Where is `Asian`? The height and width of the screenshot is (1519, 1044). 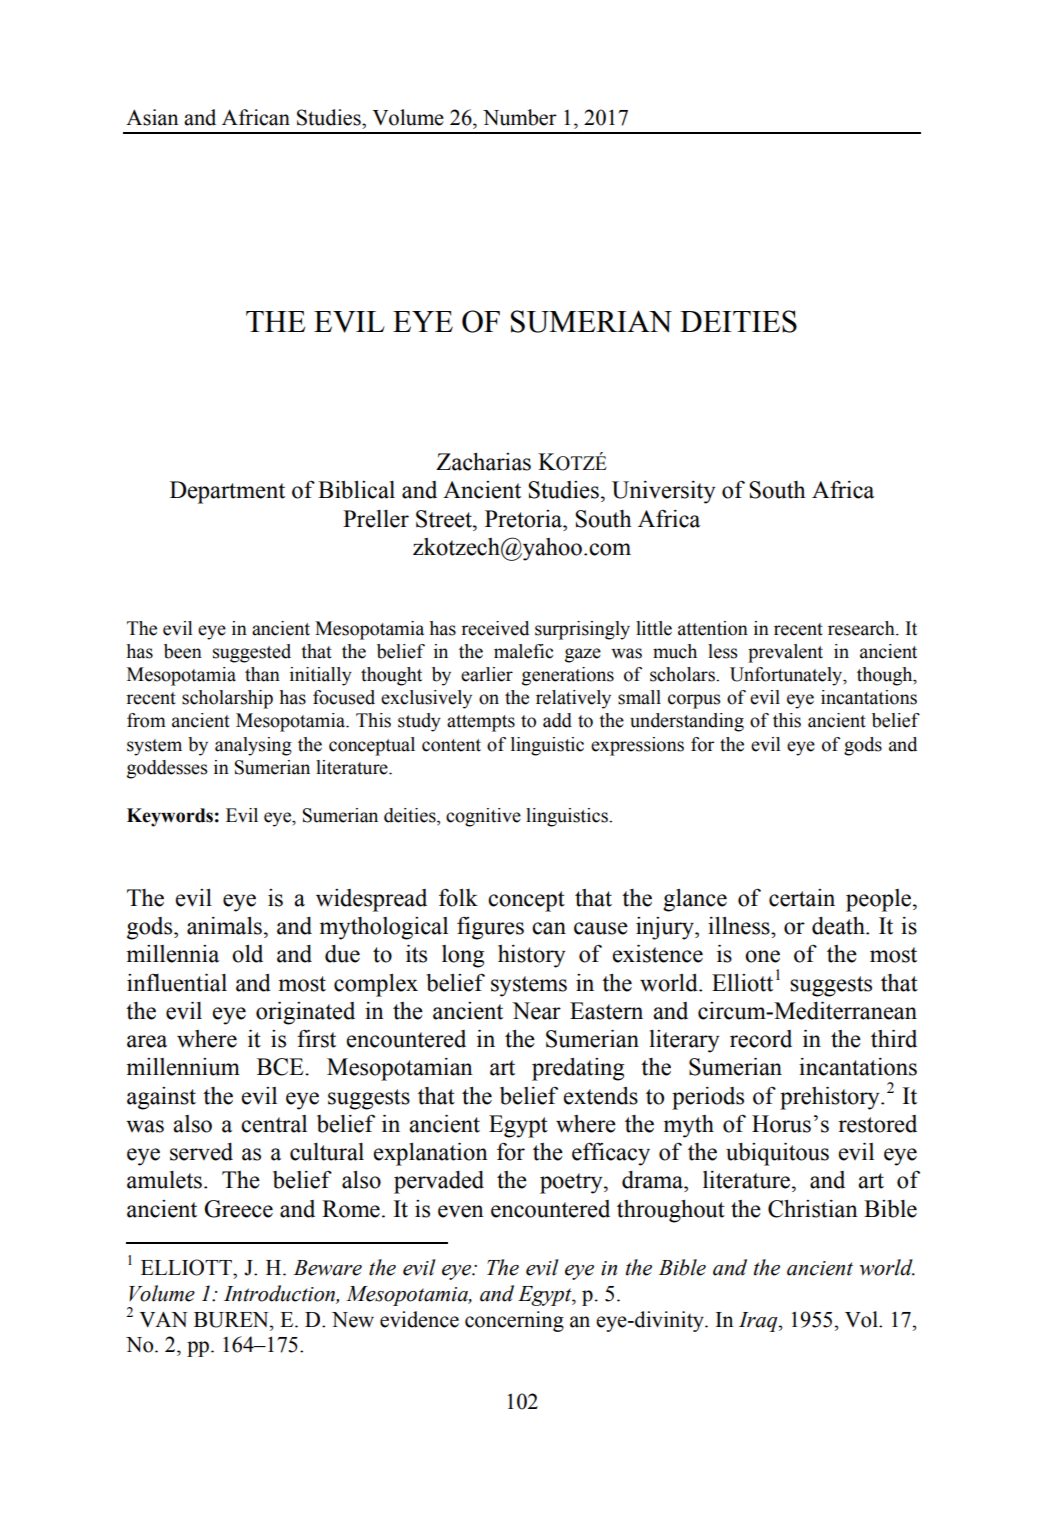 Asian is located at coordinates (152, 117).
